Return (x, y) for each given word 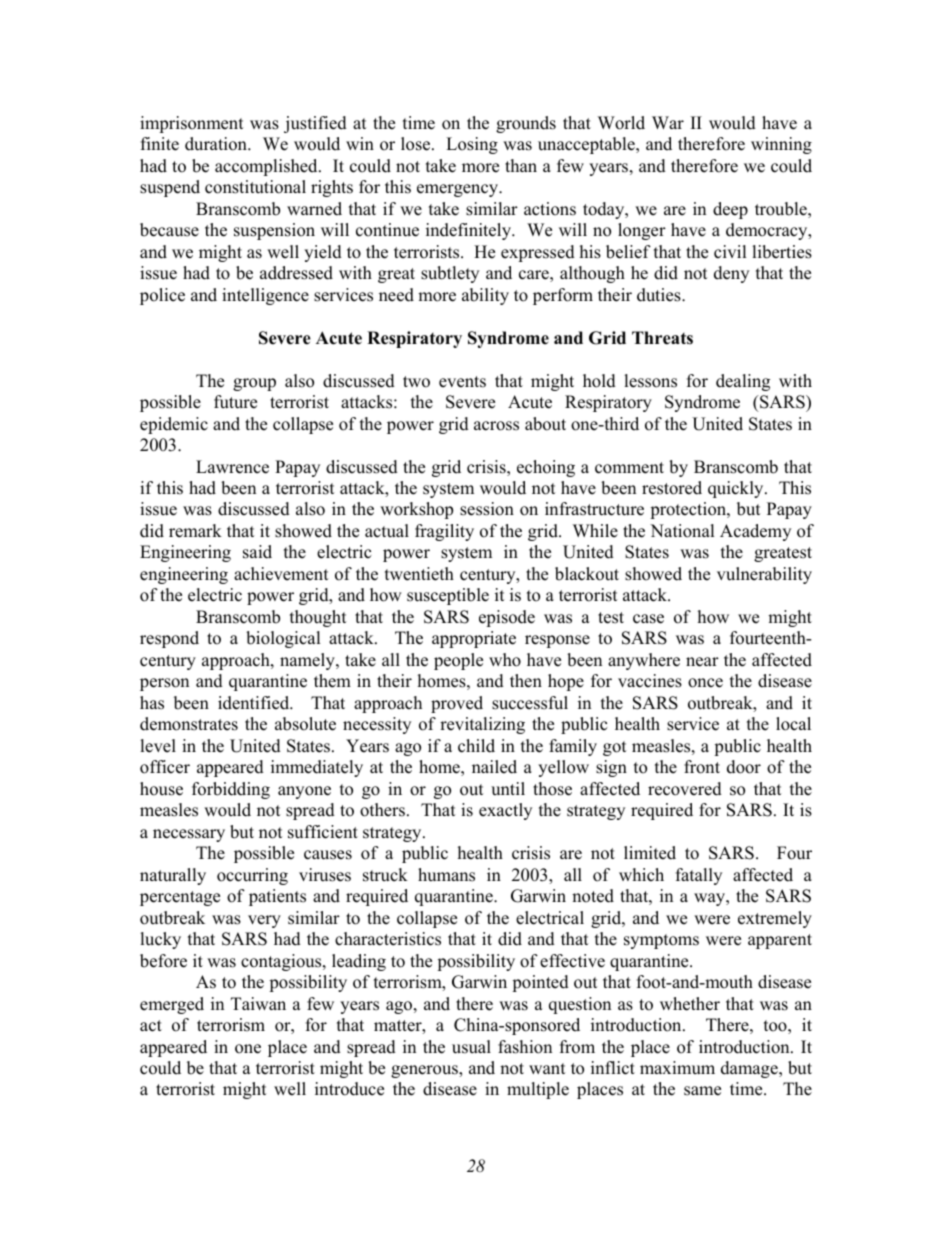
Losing (472, 145)
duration (217, 144)
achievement (281, 574)
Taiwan (258, 1003)
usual (471, 1047)
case (648, 619)
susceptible (448, 596)
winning (781, 145)
